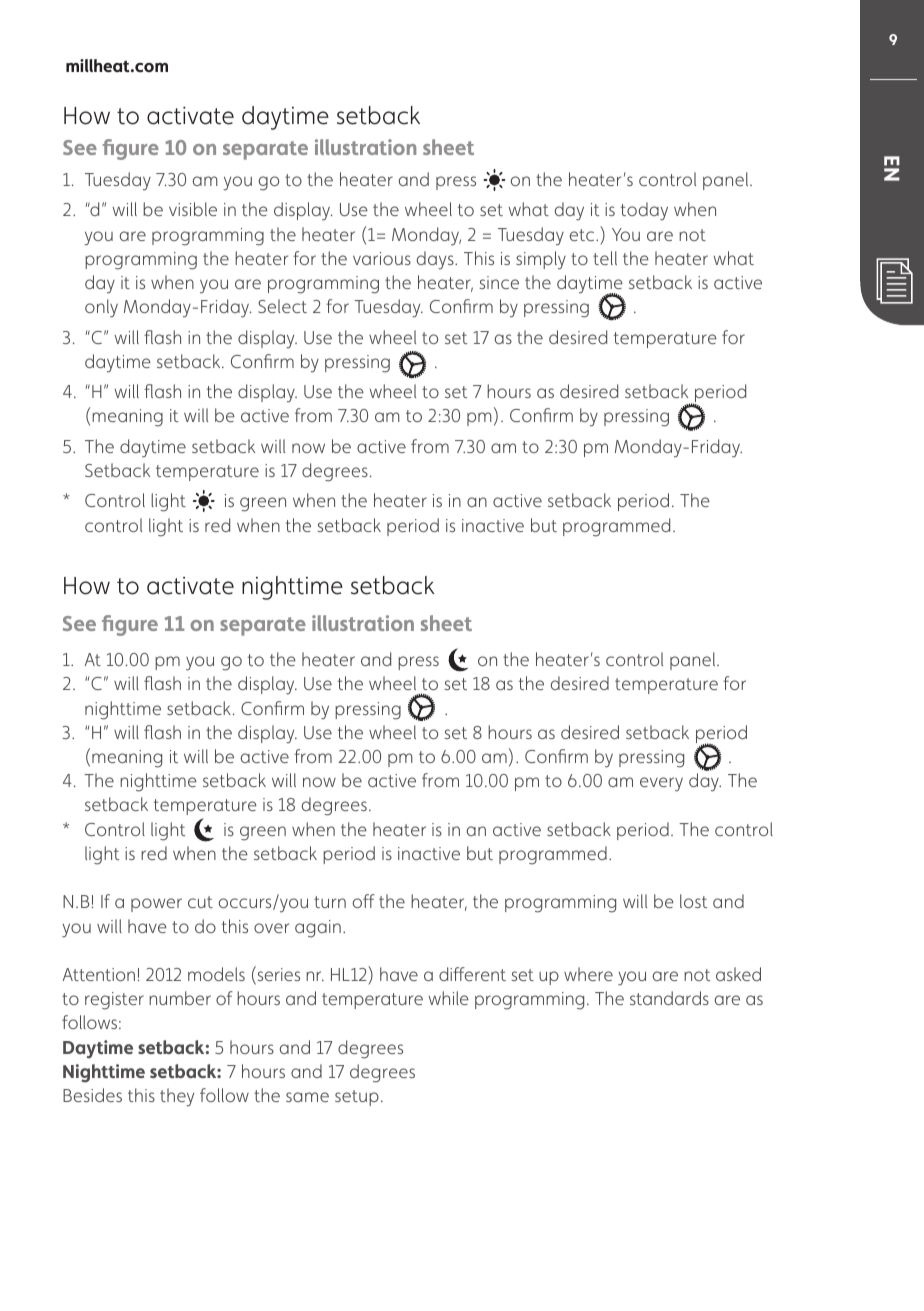 The height and width of the document is (1311, 924). I want to click on setup, so click(357, 1098).
